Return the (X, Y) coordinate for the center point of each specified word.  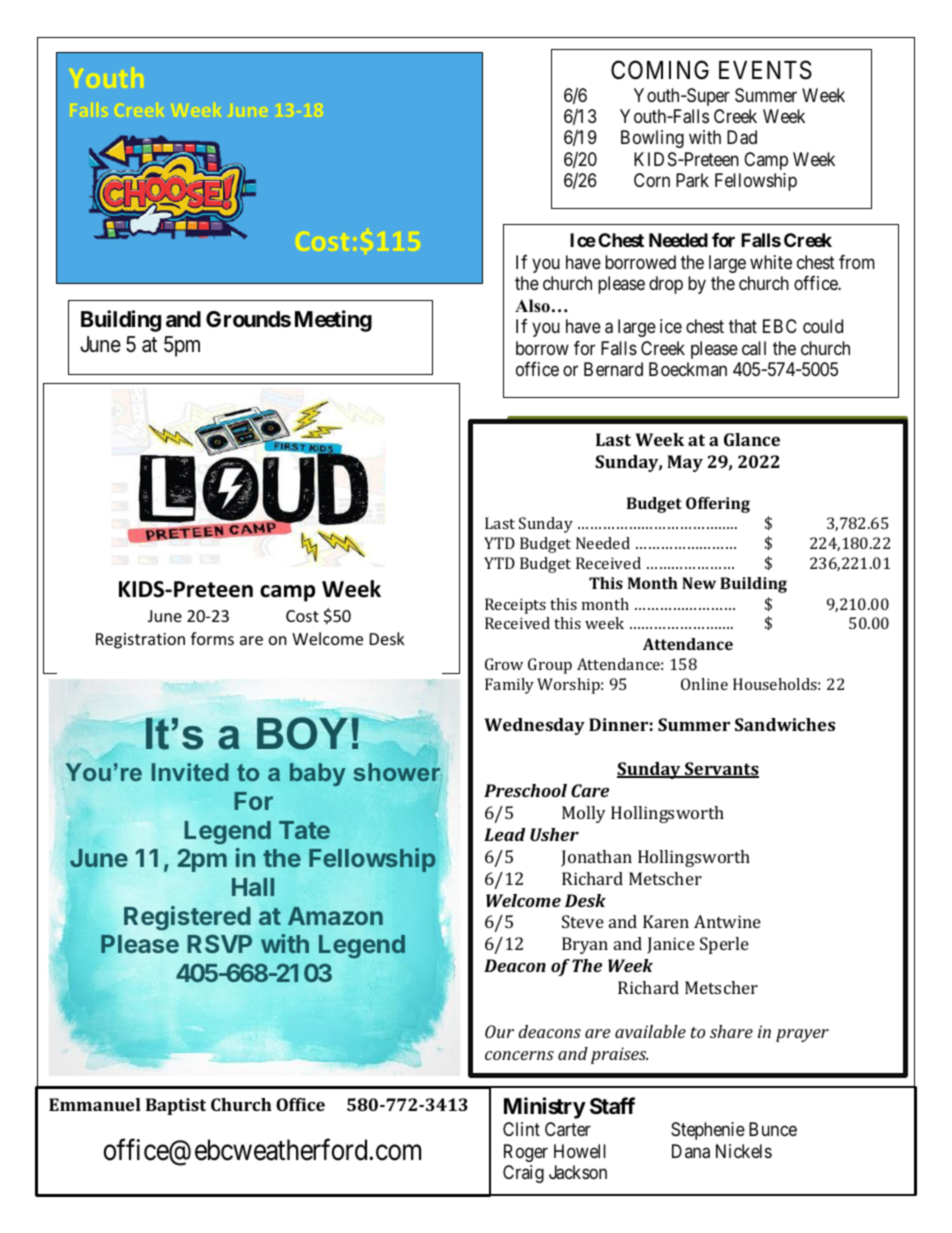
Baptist (176, 1106)
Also (532, 306)
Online (704, 684)
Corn (652, 180)
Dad (742, 137)
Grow (504, 664)
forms (212, 638)
